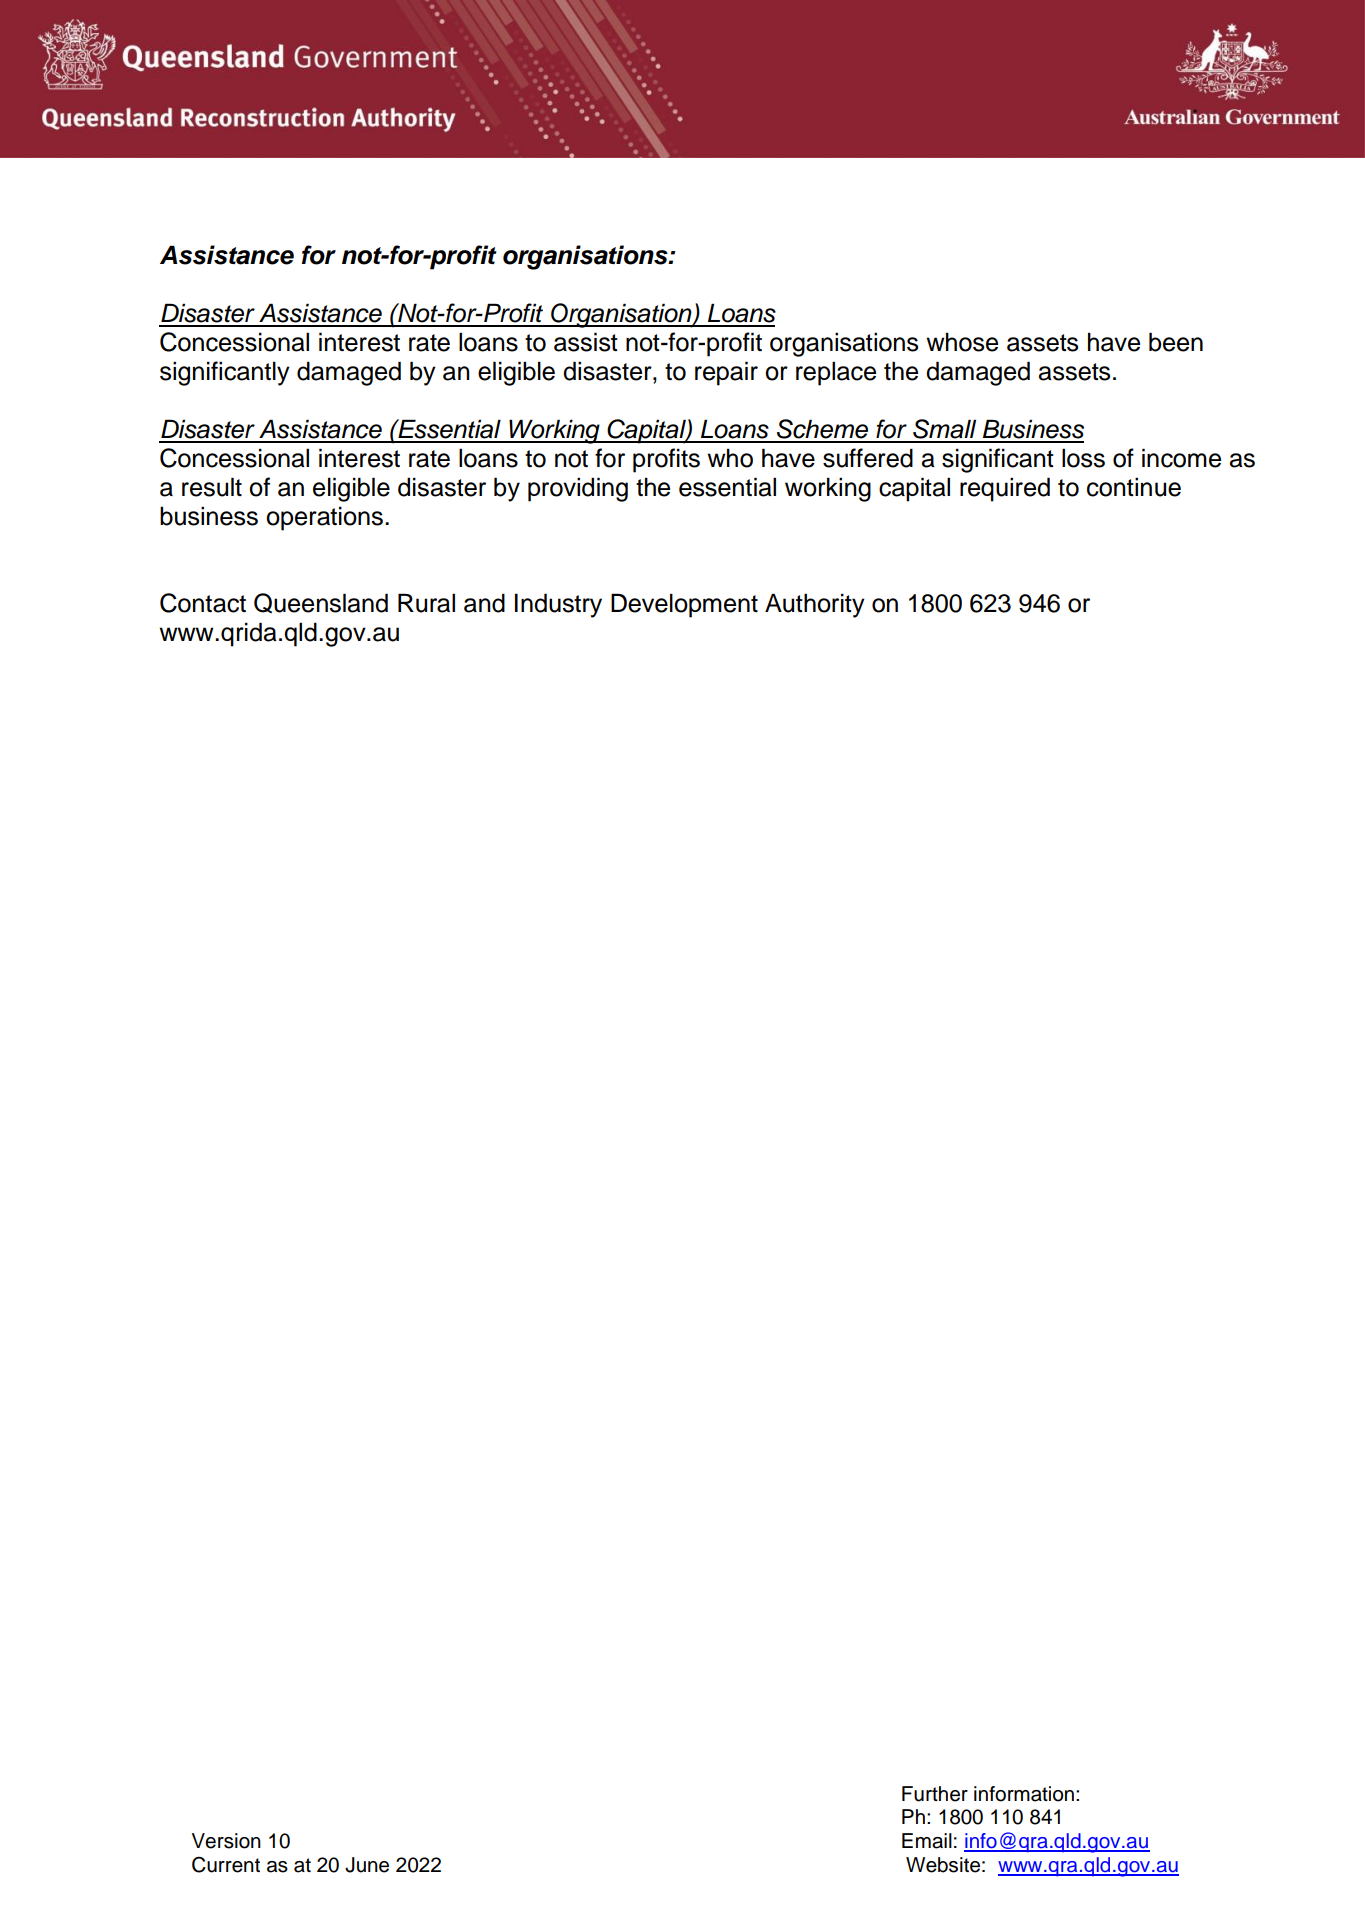  What do you see at coordinates (726, 373) in the image?
I see `repair` at bounding box center [726, 373].
